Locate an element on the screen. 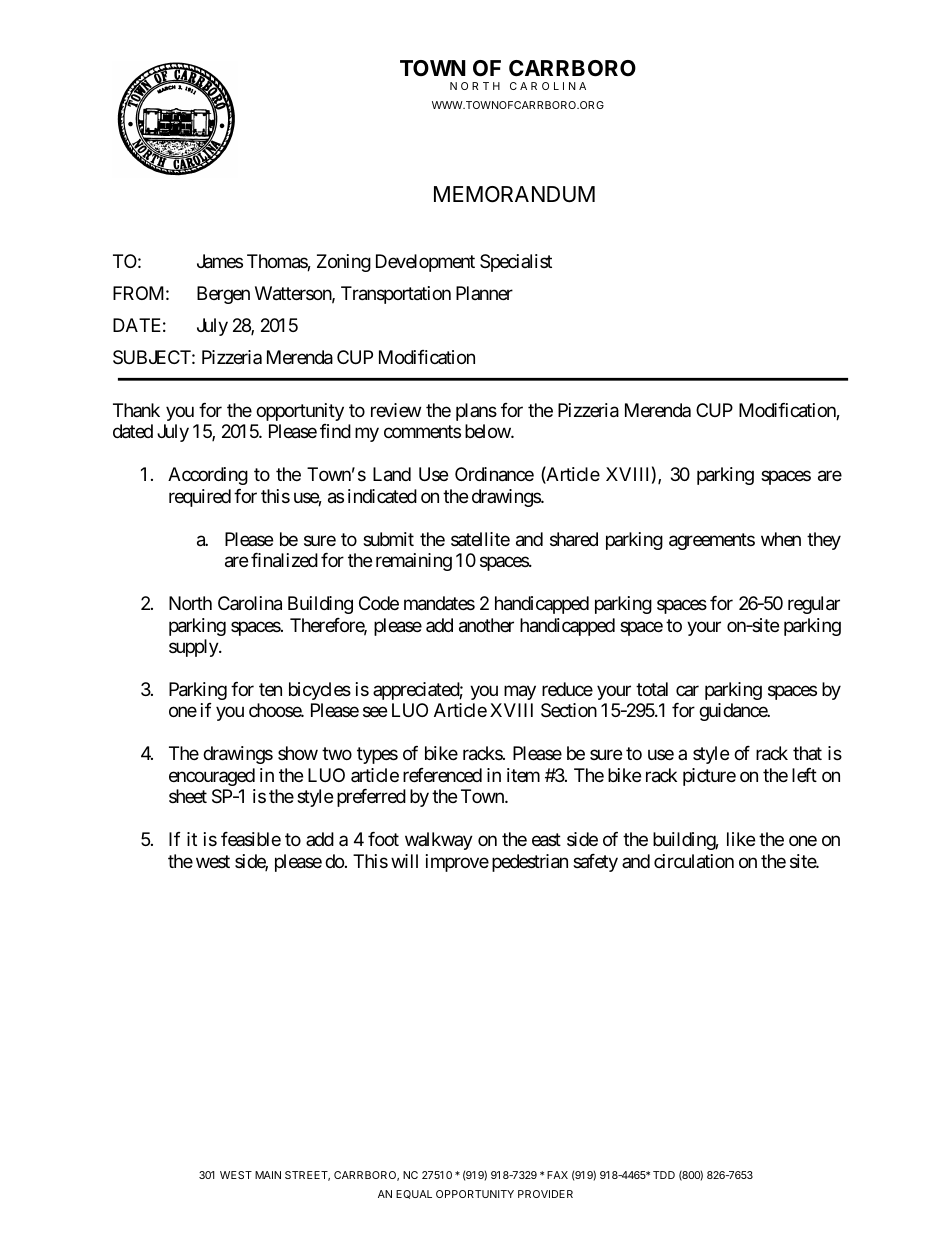  submit is located at coordinates (388, 539).
